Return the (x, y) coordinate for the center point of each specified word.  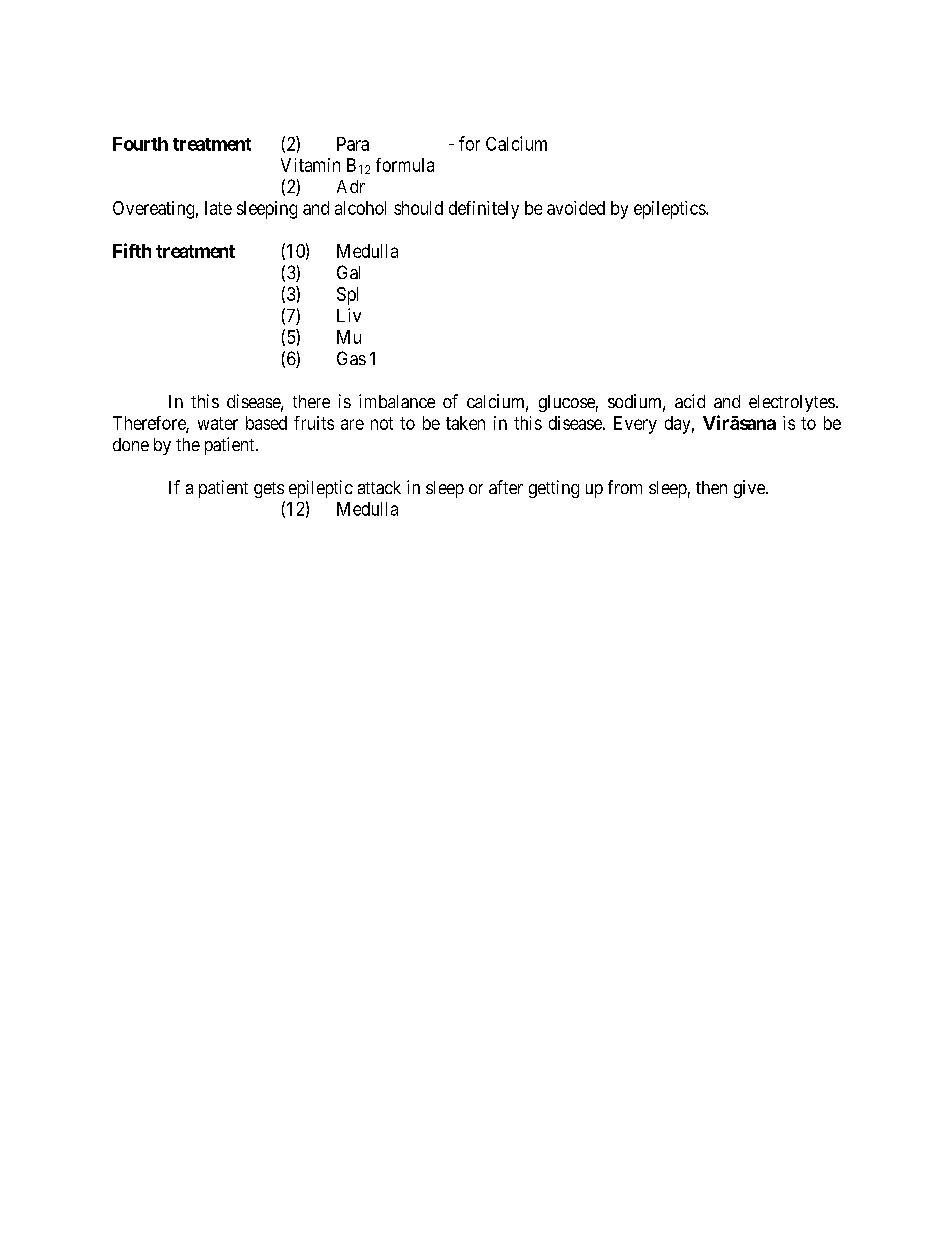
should (418, 208)
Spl (347, 296)
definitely (484, 210)
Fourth (140, 144)
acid (690, 401)
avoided (576, 208)
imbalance (397, 401)
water (218, 423)
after (506, 487)
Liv (349, 315)
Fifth (132, 250)
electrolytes (792, 403)
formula (405, 165)
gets (269, 490)
